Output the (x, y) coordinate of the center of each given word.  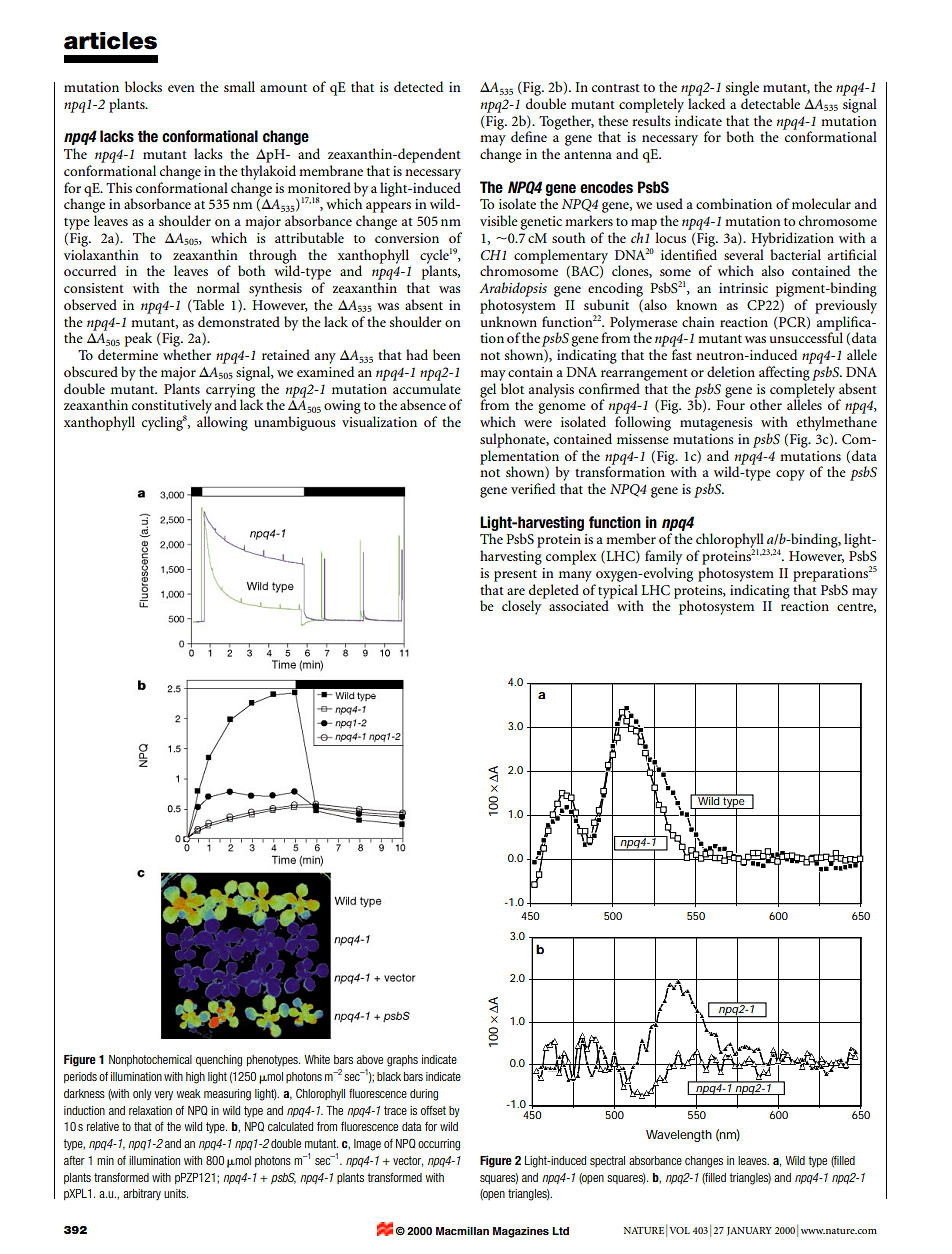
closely (523, 606)
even (181, 88)
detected (418, 86)
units (176, 1193)
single (742, 88)
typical (618, 592)
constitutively (172, 407)
